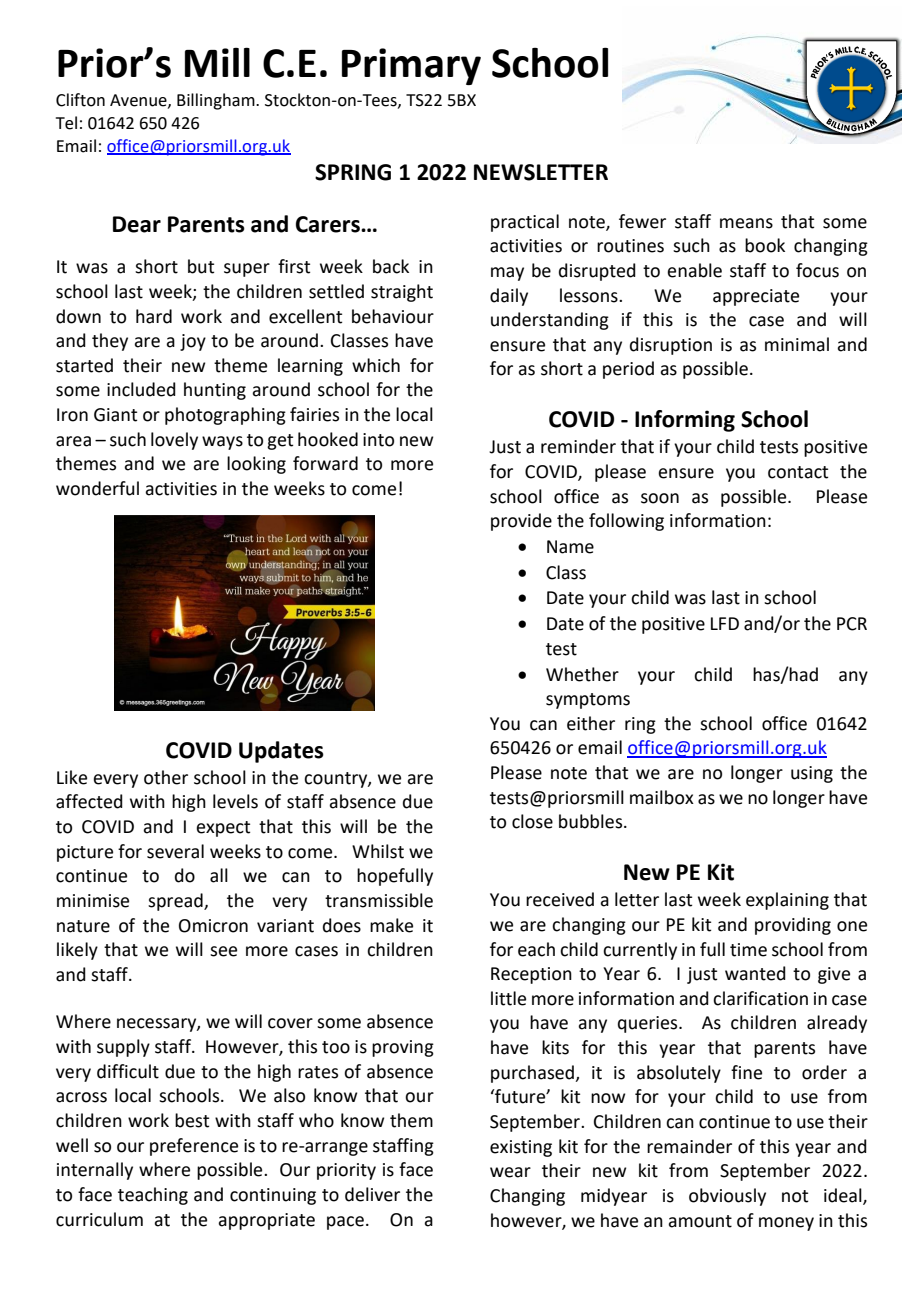  Describe the element at coordinates (798, 472) in the document. I see `contact` at that location.
